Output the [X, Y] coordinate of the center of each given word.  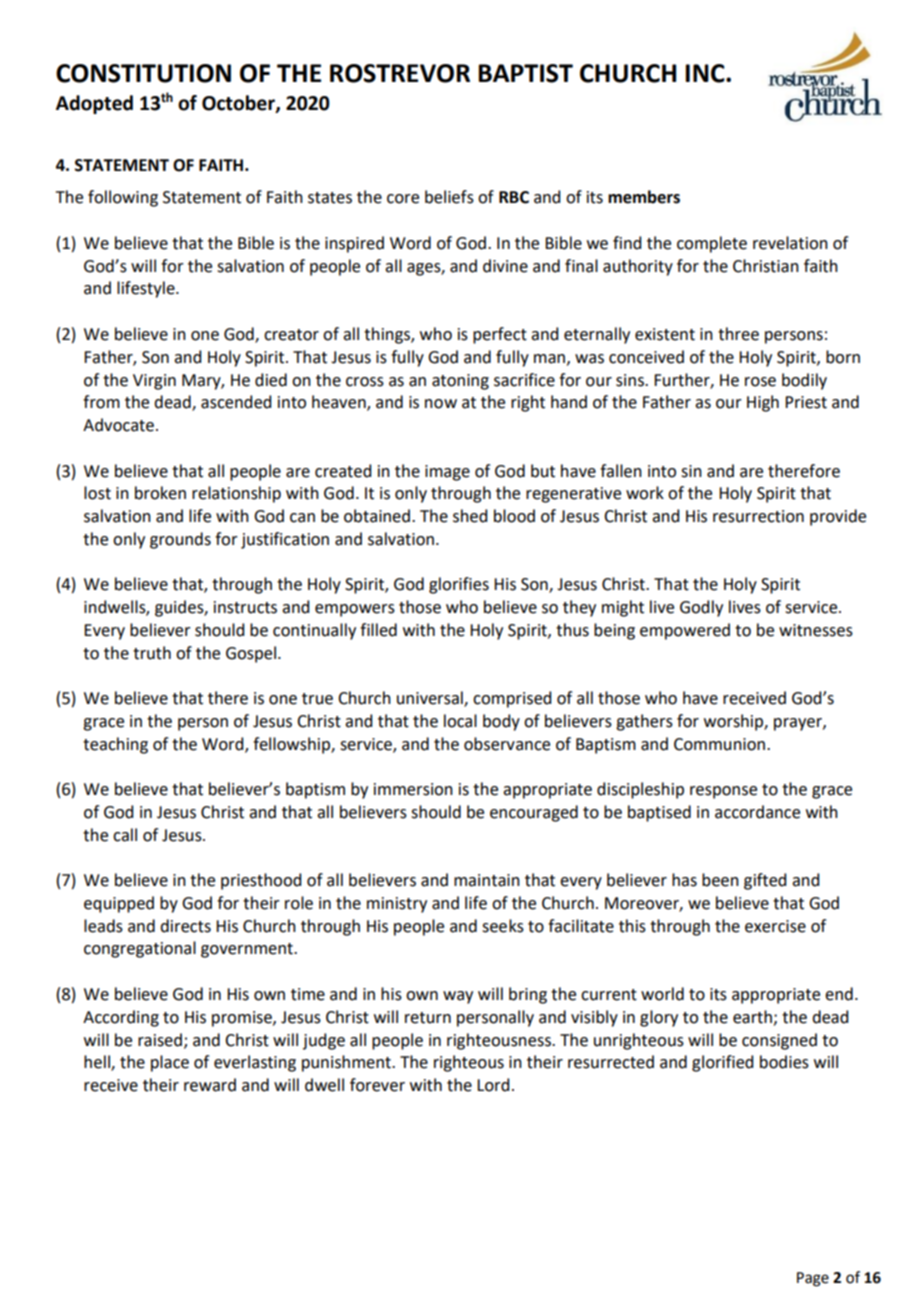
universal [431, 699]
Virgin [154, 382]
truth [152, 653]
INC [706, 73]
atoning [460, 382]
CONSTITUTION [143, 73]
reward [210, 1085]
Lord [493, 1085]
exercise [775, 926]
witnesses [816, 630]
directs [185, 926]
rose [760, 382]
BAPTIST [525, 73]
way [458, 997]
